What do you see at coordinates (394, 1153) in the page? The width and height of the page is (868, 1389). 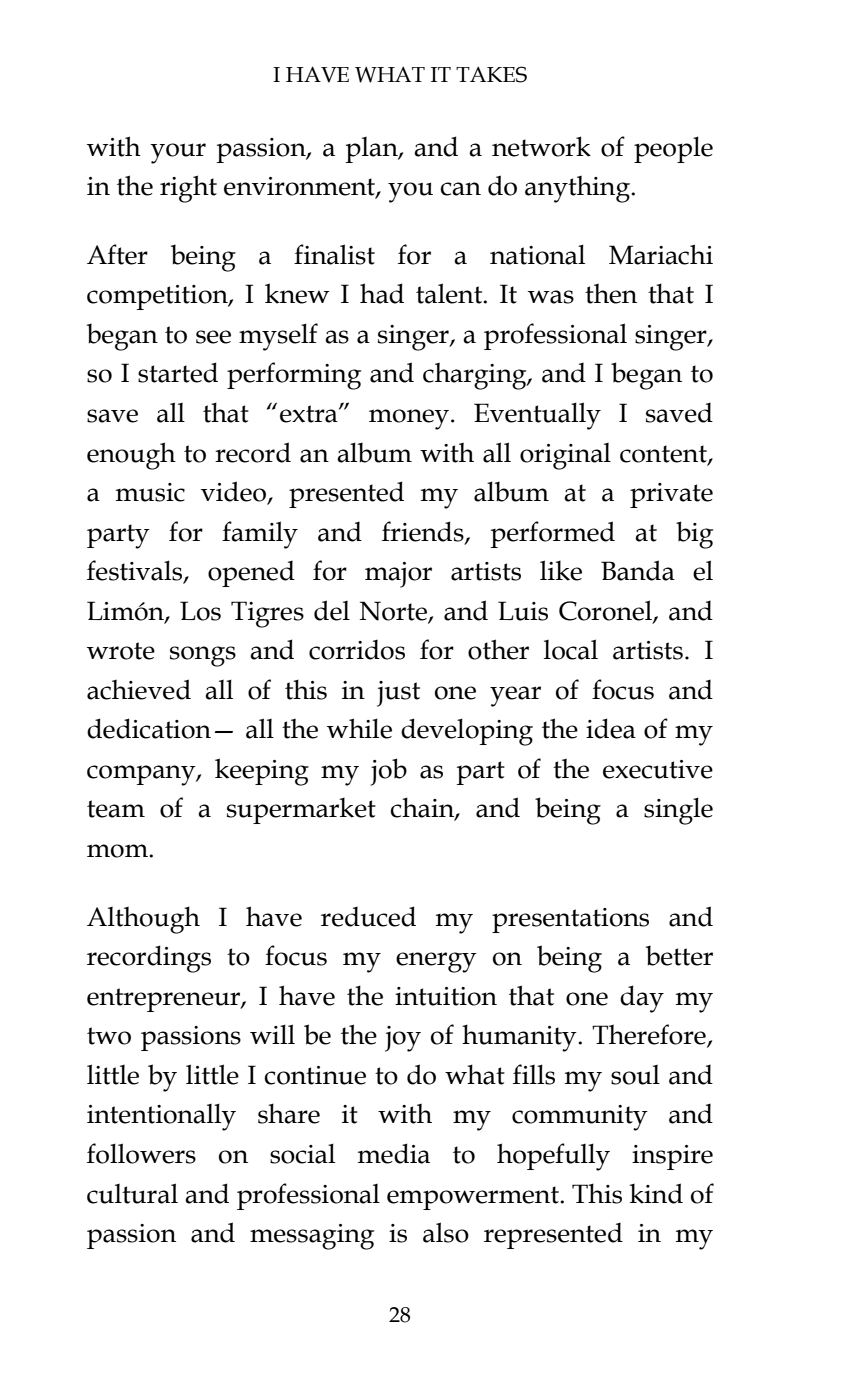 I see `media` at bounding box center [394, 1153].
